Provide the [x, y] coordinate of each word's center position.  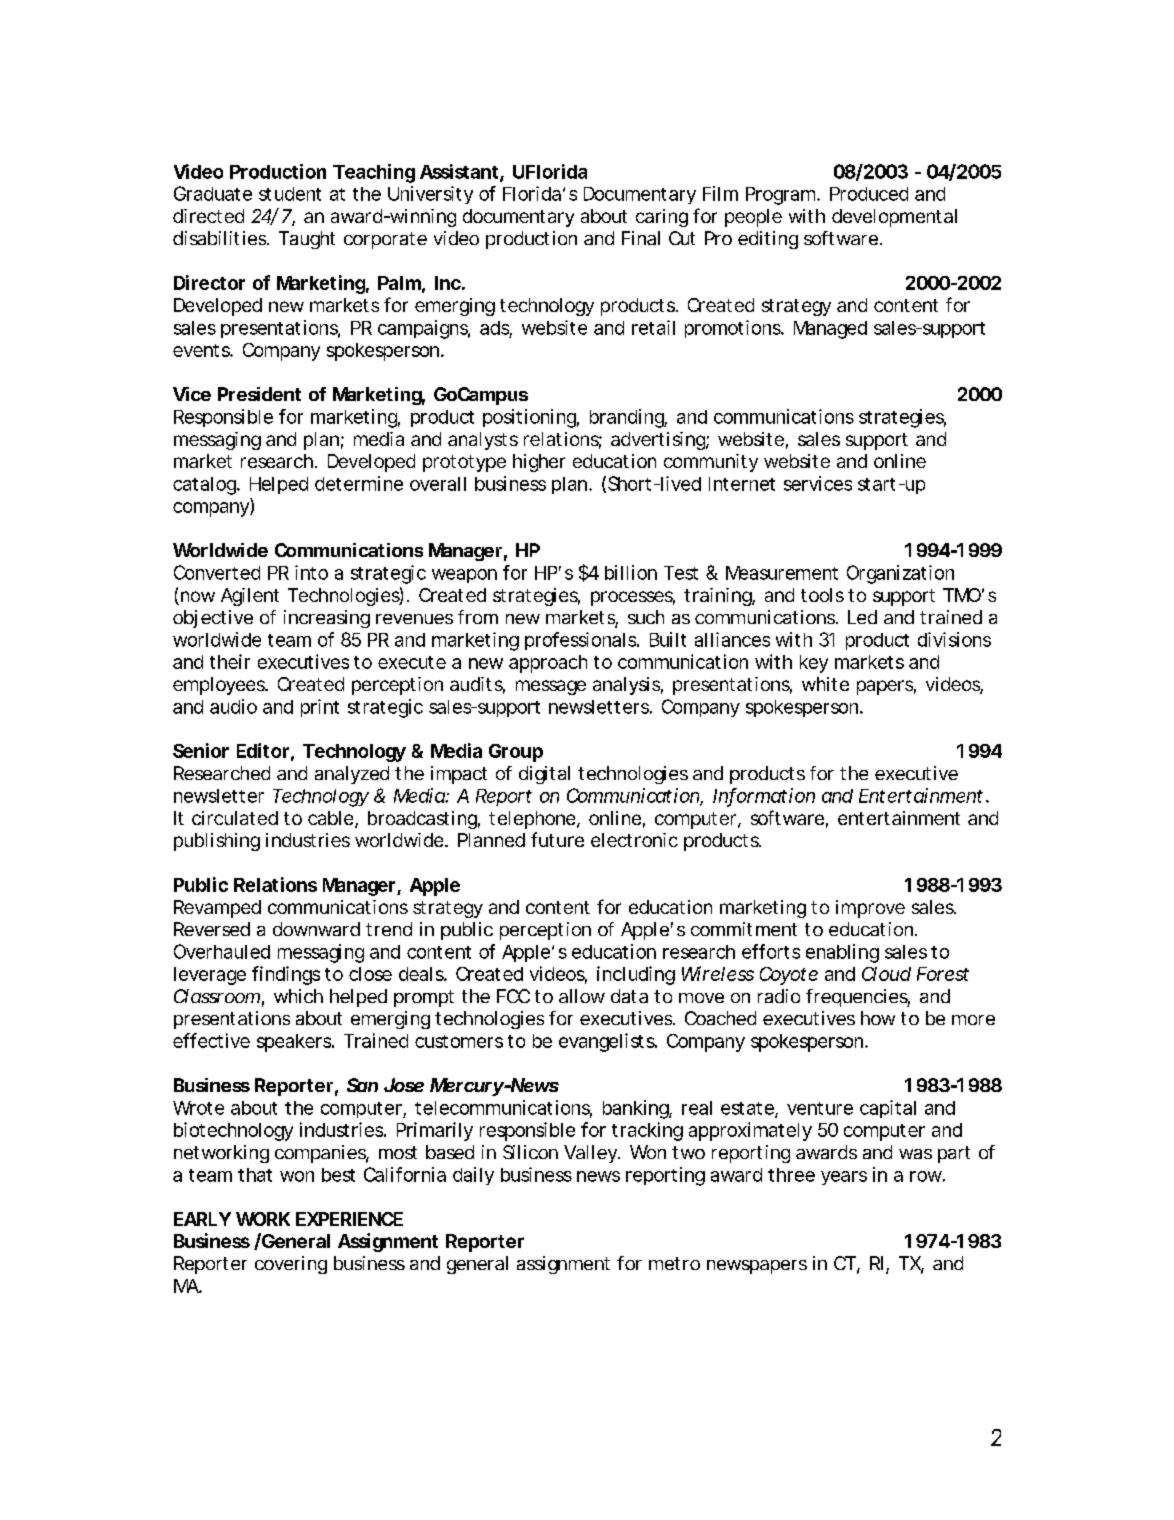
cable [330, 818]
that [255, 1175]
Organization [900, 574]
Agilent [250, 597]
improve [870, 909]
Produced [869, 194]
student [290, 194]
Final [641, 238]
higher [539, 463]
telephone [532, 820]
